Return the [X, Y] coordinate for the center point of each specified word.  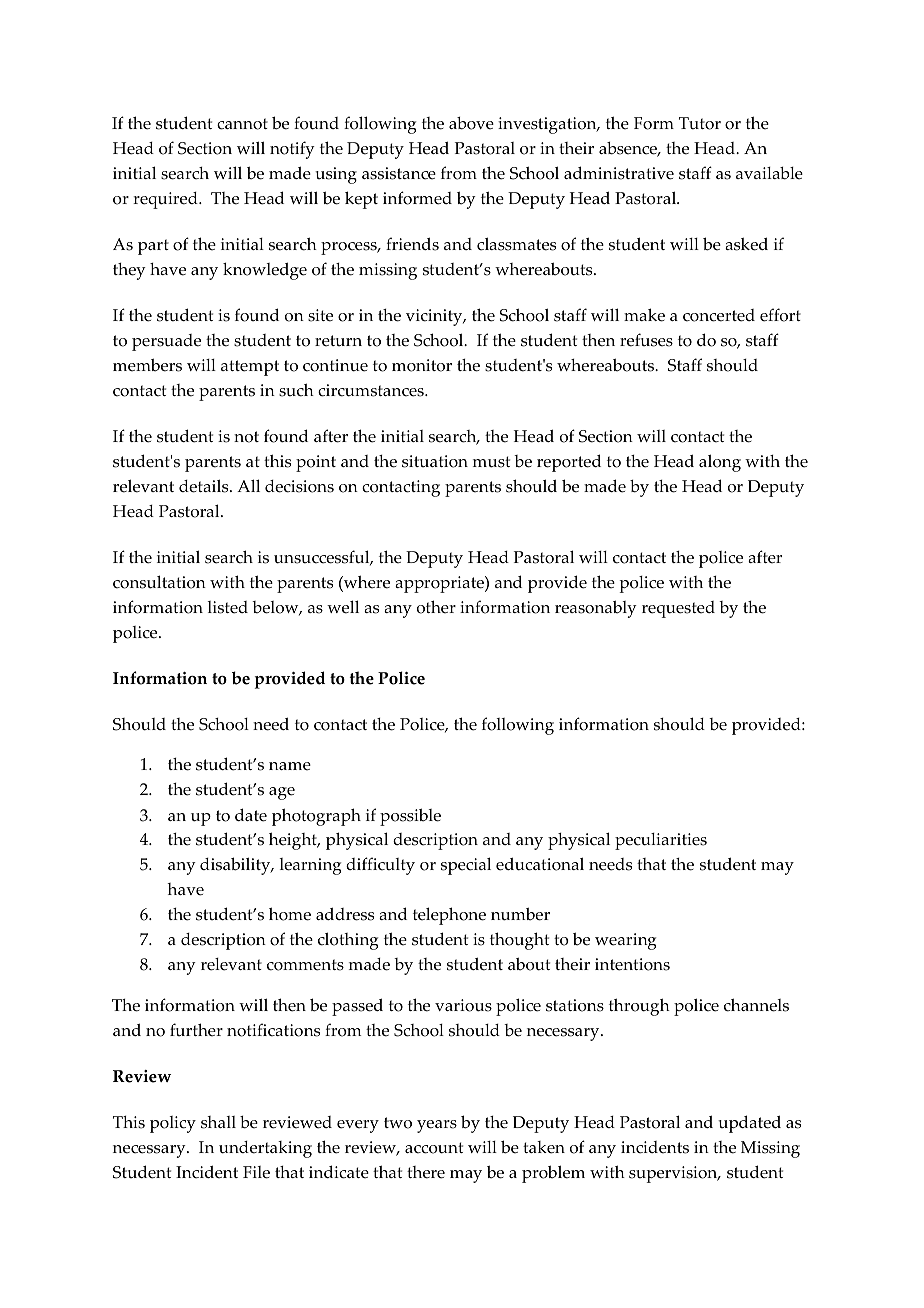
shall [218, 1122]
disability [236, 866]
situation [435, 461]
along [720, 463]
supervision [674, 1174]
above [471, 123]
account [434, 1148]
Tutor [700, 123]
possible [410, 817]
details [205, 486]
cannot [242, 124]
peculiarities [661, 841]
